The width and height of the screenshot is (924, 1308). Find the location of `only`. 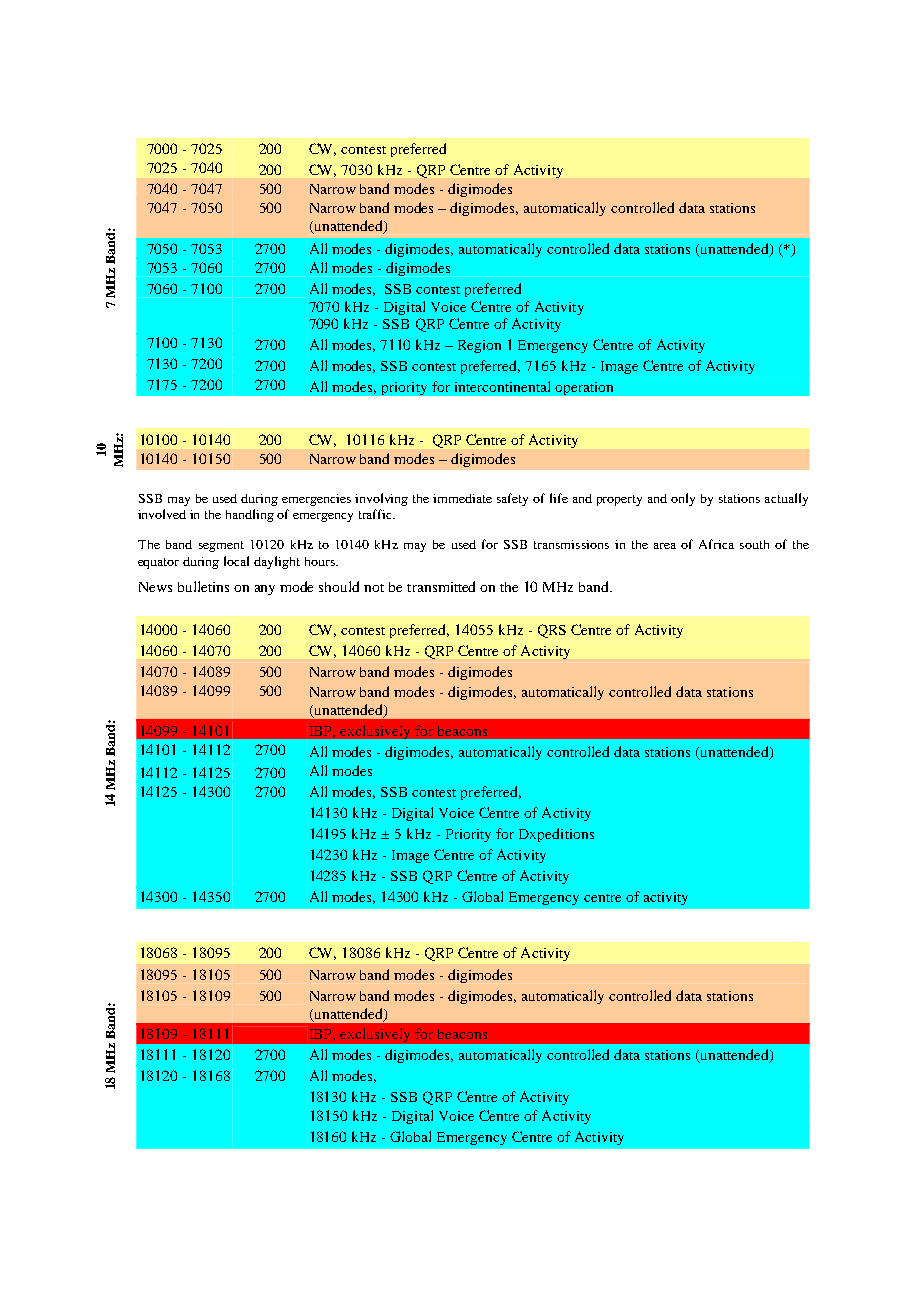

only is located at coordinates (683, 499).
